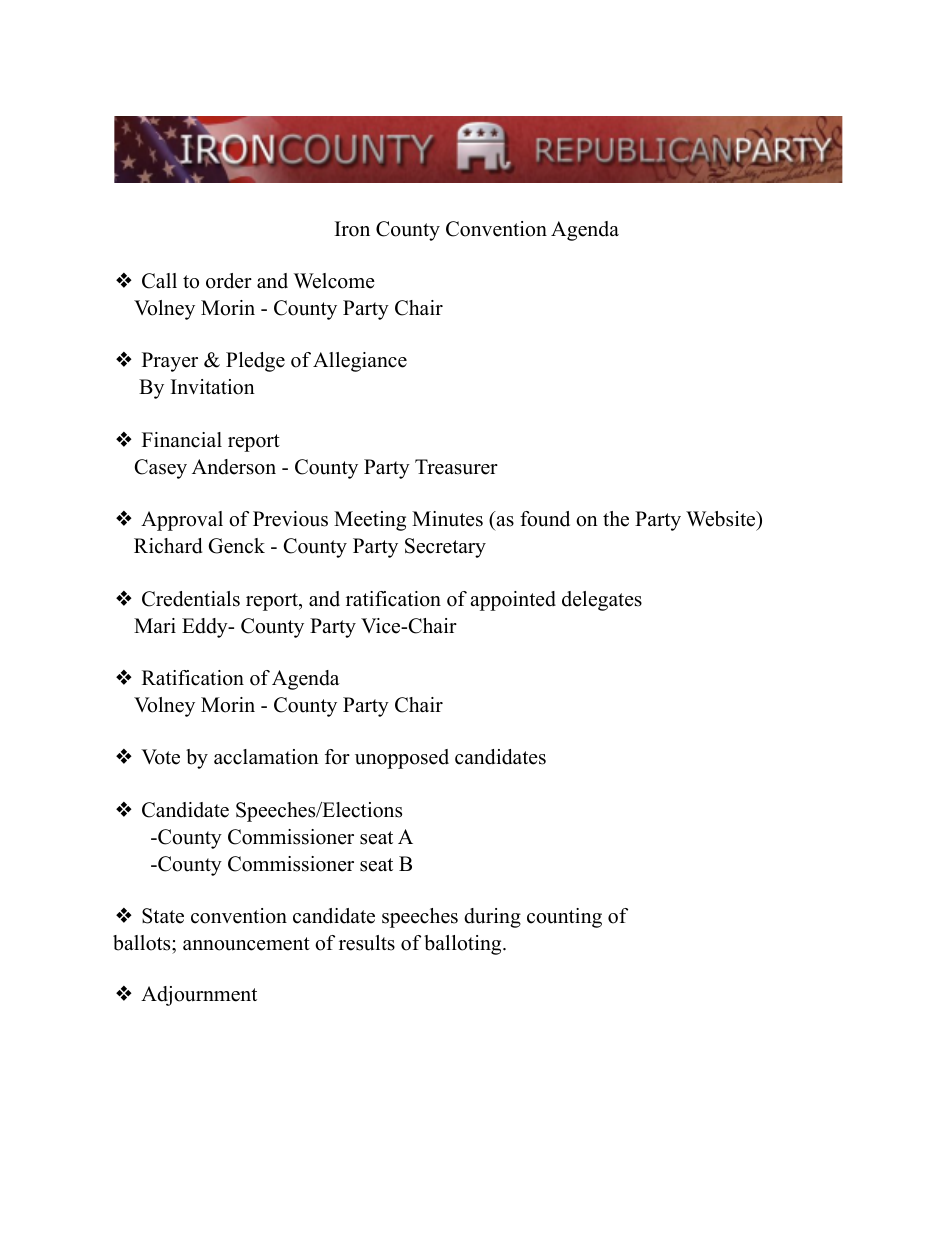  What do you see at coordinates (616, 519) in the screenshot?
I see `the` at bounding box center [616, 519].
